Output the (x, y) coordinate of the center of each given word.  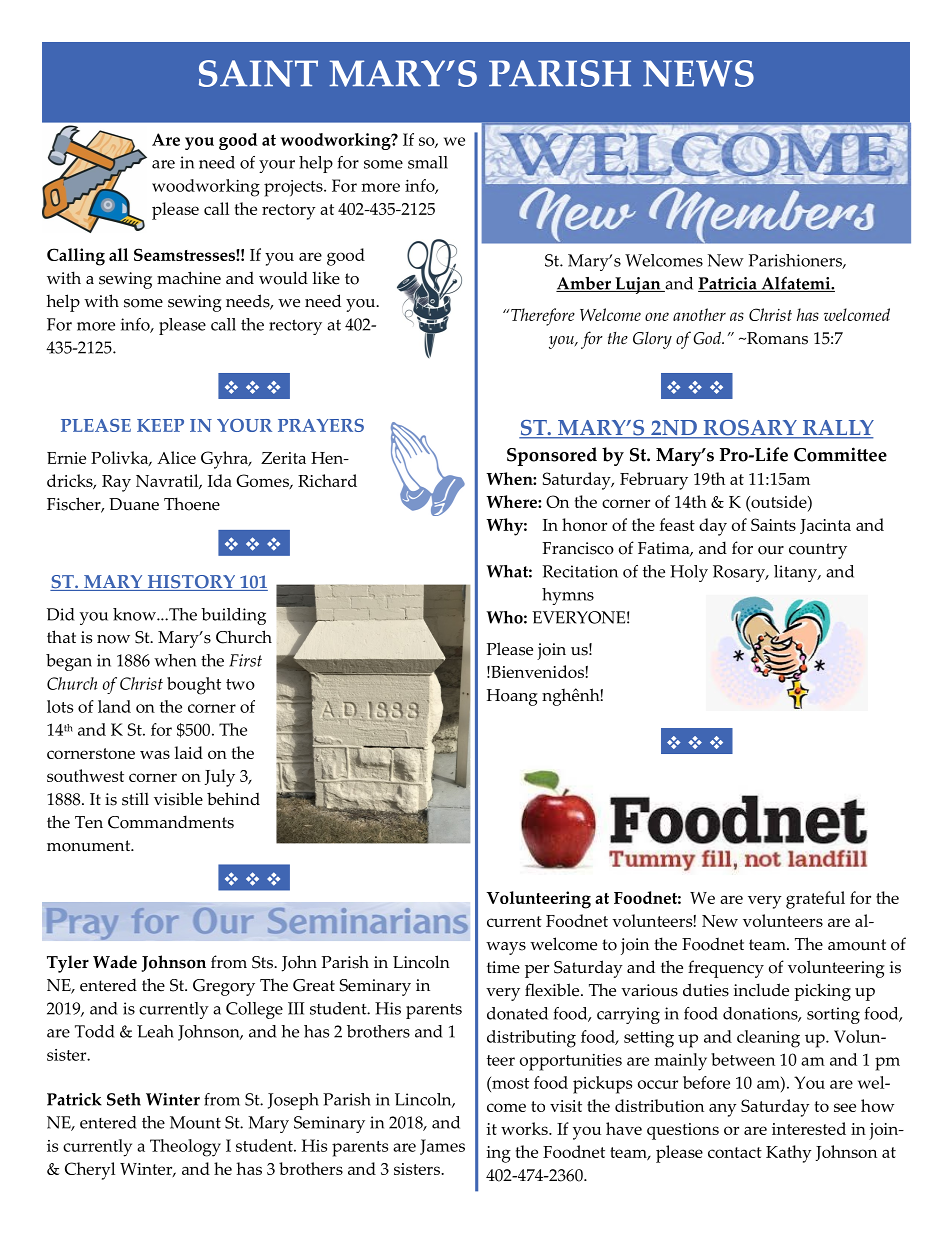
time (503, 967)
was (155, 754)
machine (189, 278)
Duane (134, 504)
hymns (568, 596)
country (818, 551)
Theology (185, 1148)
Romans (776, 338)
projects (294, 188)
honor (584, 524)
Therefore (543, 317)
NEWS (698, 73)
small (428, 162)
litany (797, 573)
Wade (115, 962)
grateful (815, 900)
